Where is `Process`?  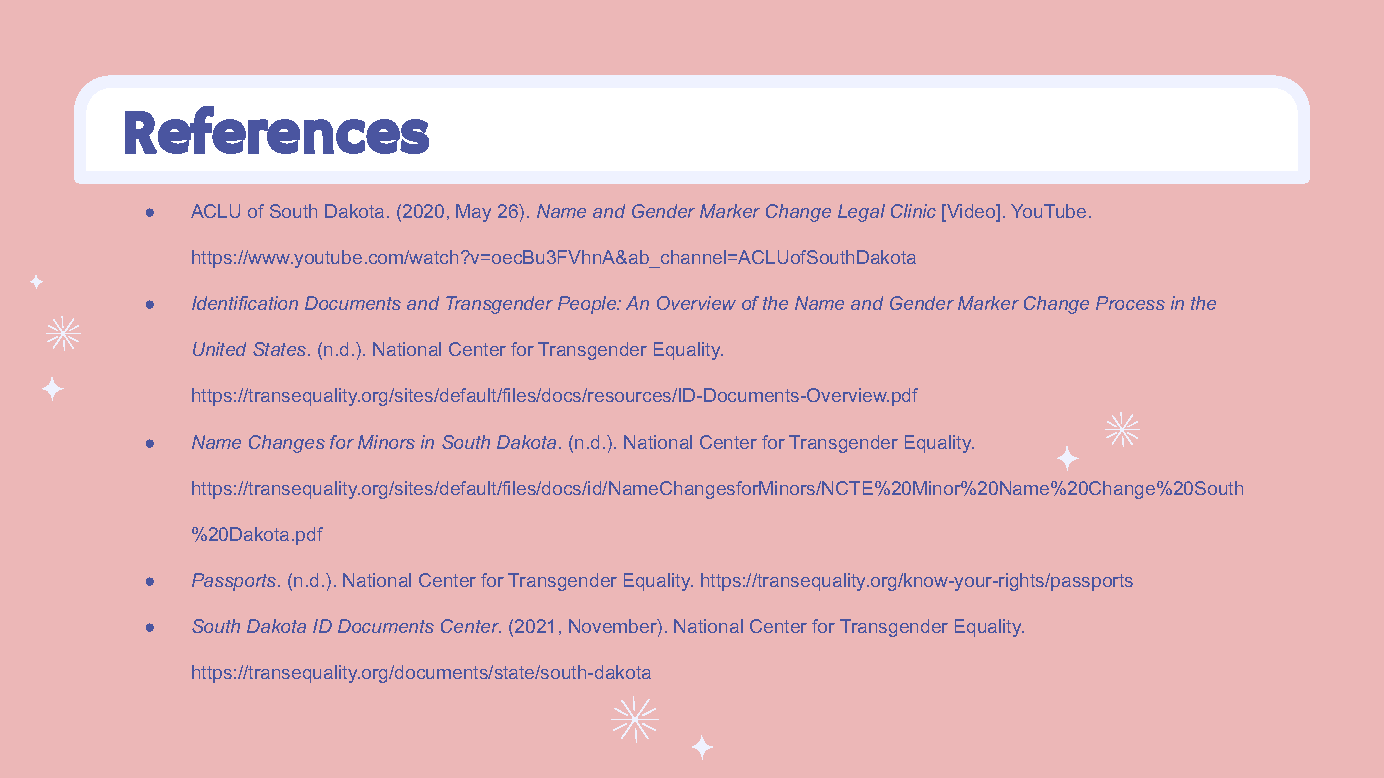 Process is located at coordinates (1130, 303).
